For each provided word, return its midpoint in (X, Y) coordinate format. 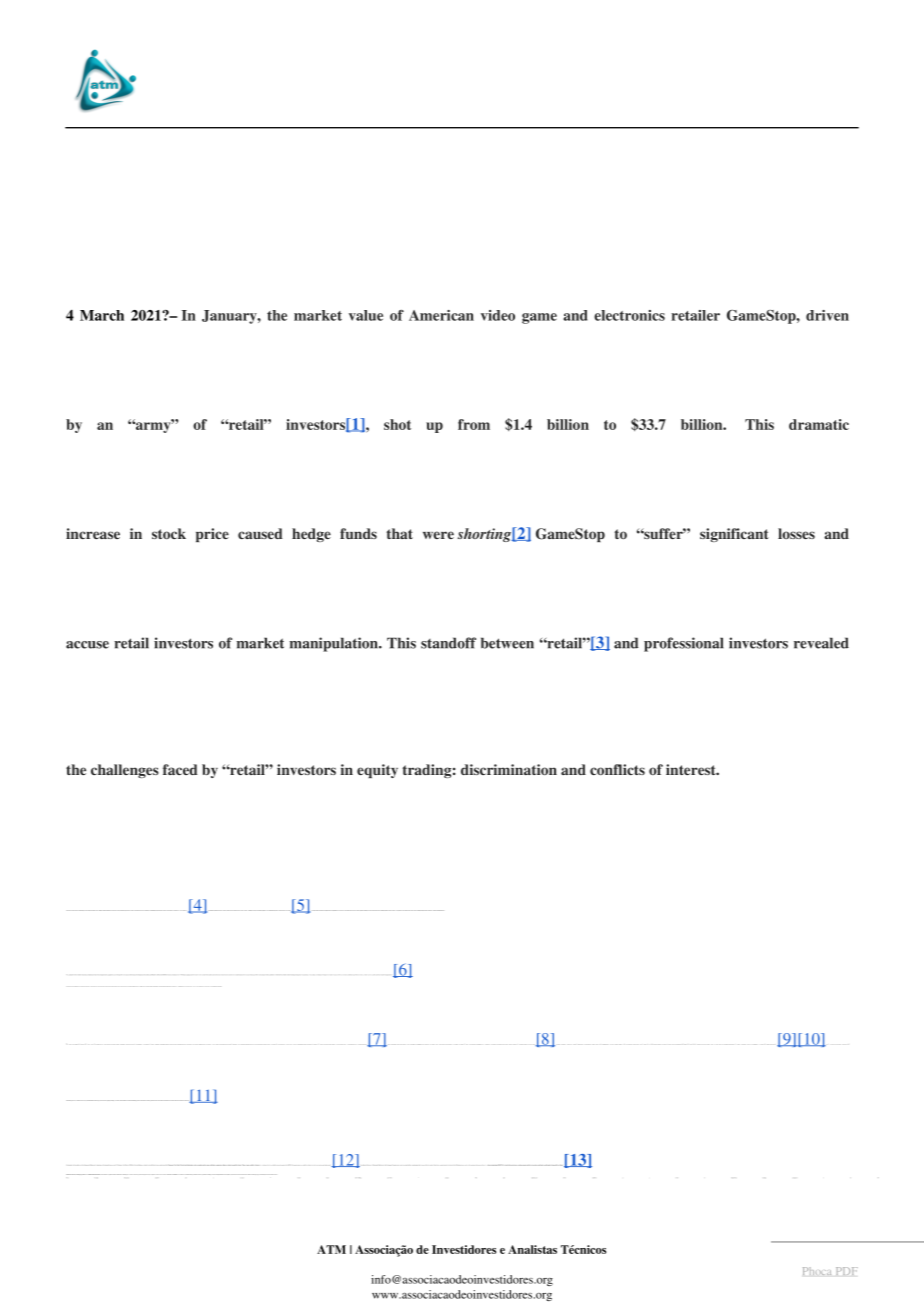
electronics (629, 315)
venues (525, 1044)
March (102, 315)
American (441, 315)
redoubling (153, 910)
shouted (430, 910)
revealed (821, 643)
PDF (847, 1271)
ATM (331, 1249)
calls (170, 1174)
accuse (87, 645)
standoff (448, 643)
